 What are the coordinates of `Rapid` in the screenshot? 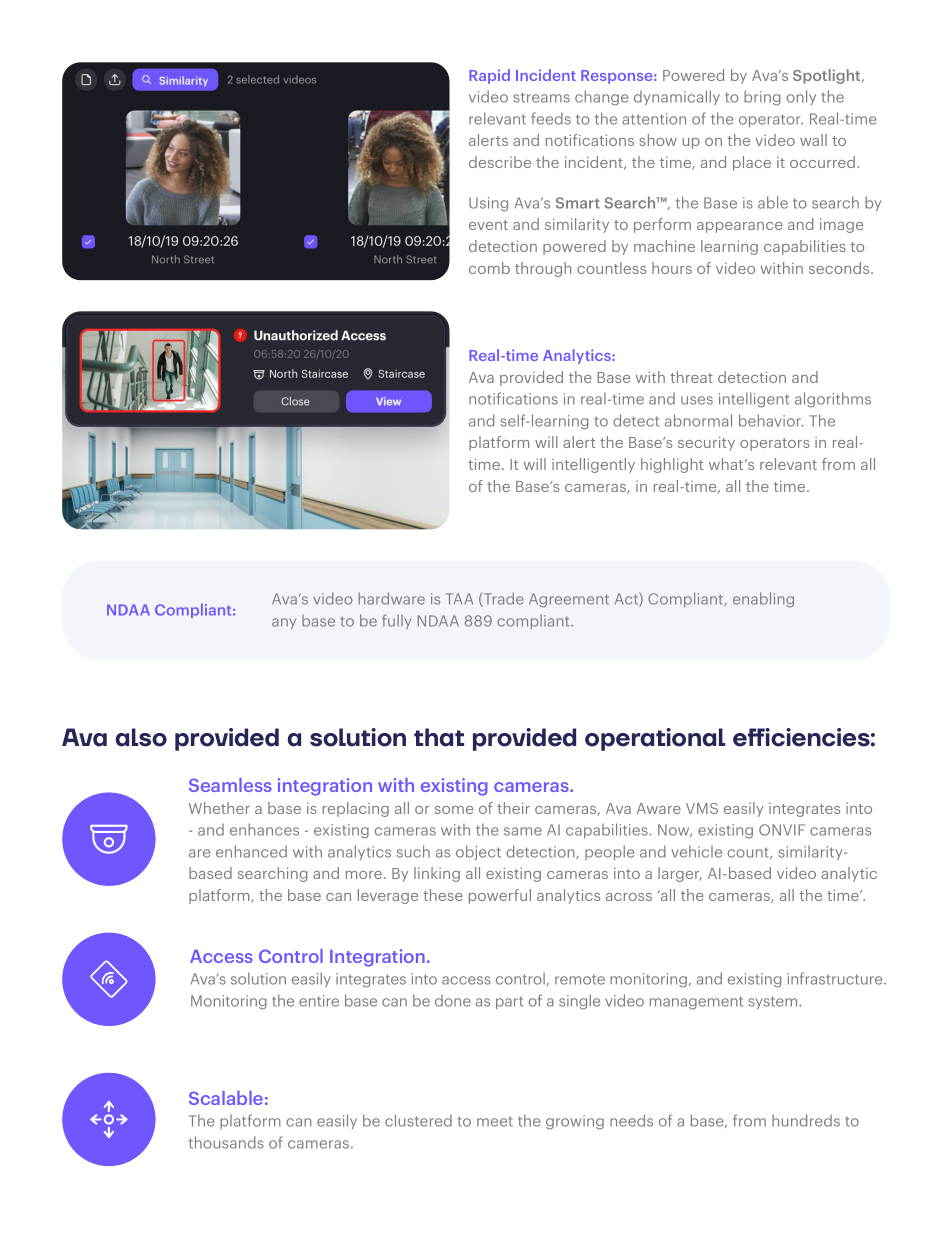 It's located at (489, 76).
